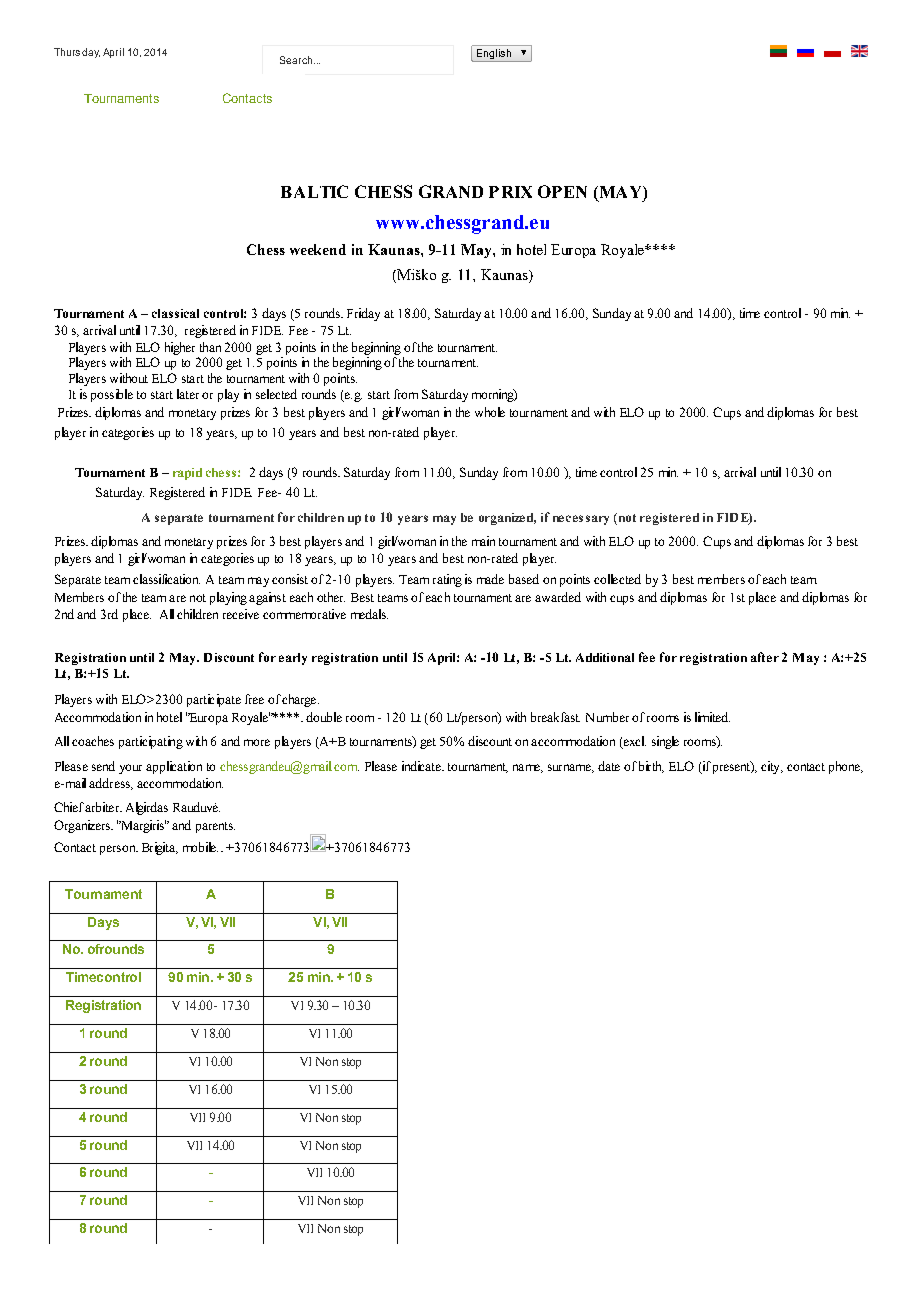 Image resolution: width=924 pixels, height=1308 pixels. Describe the element at coordinates (77, 53) in the screenshot. I see `Thursday` at that location.
